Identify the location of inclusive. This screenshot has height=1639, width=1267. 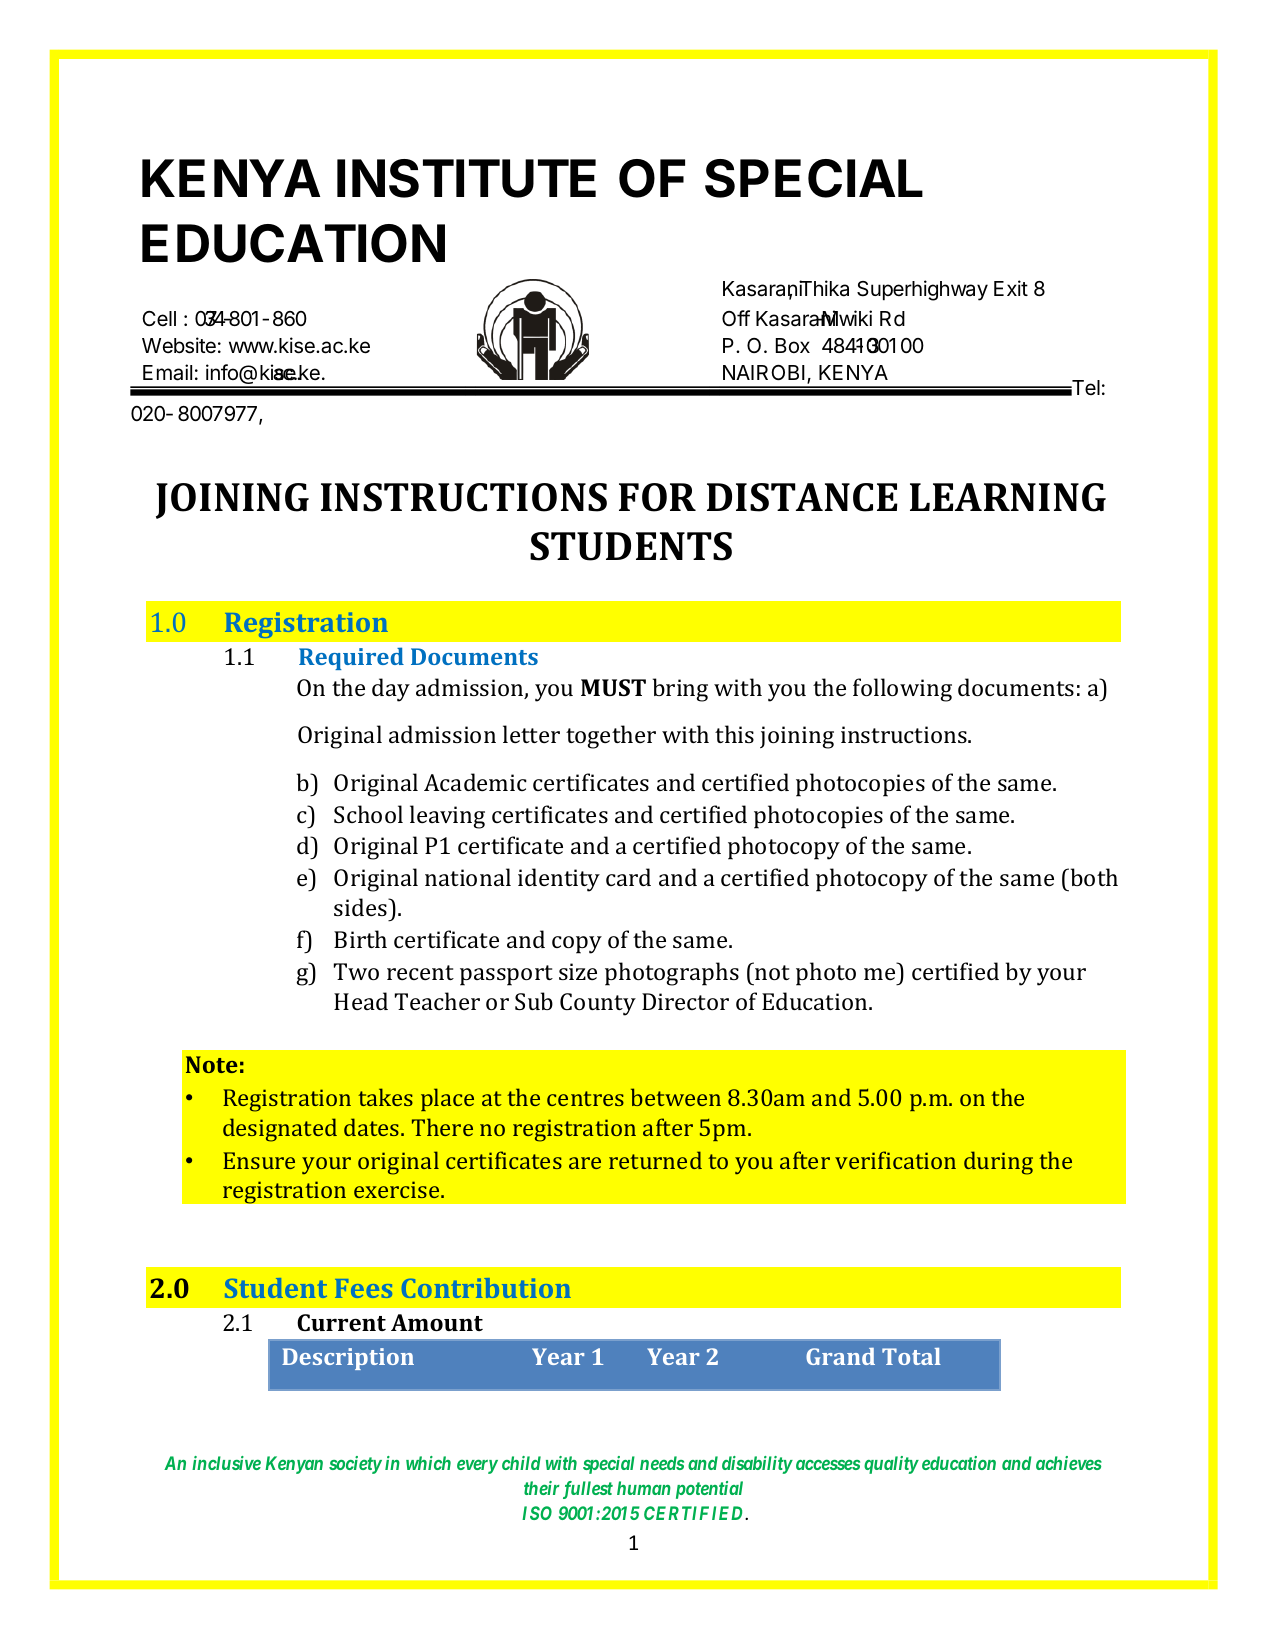
(226, 1463).
